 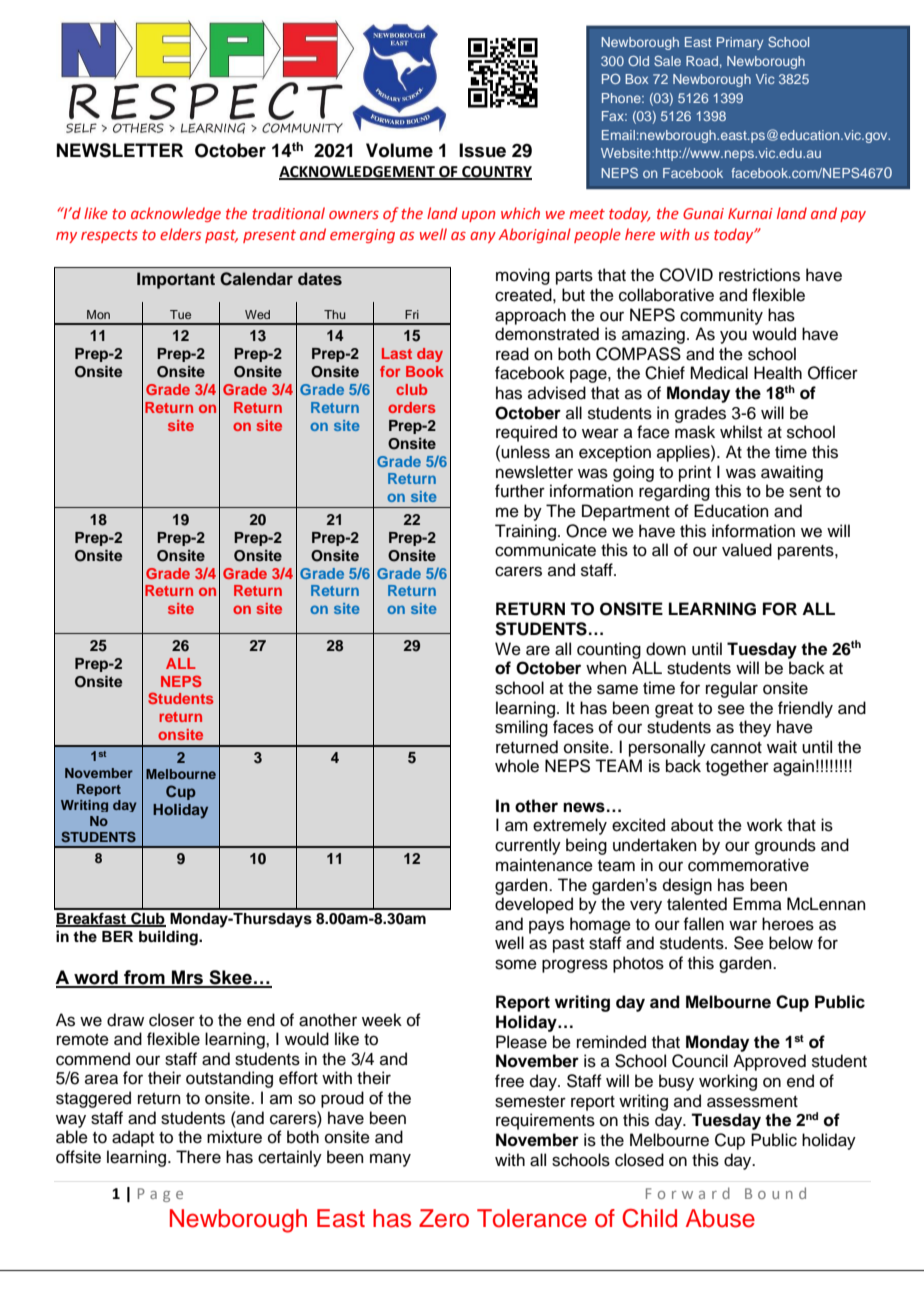 I want to click on Last, so click(x=397, y=353).
